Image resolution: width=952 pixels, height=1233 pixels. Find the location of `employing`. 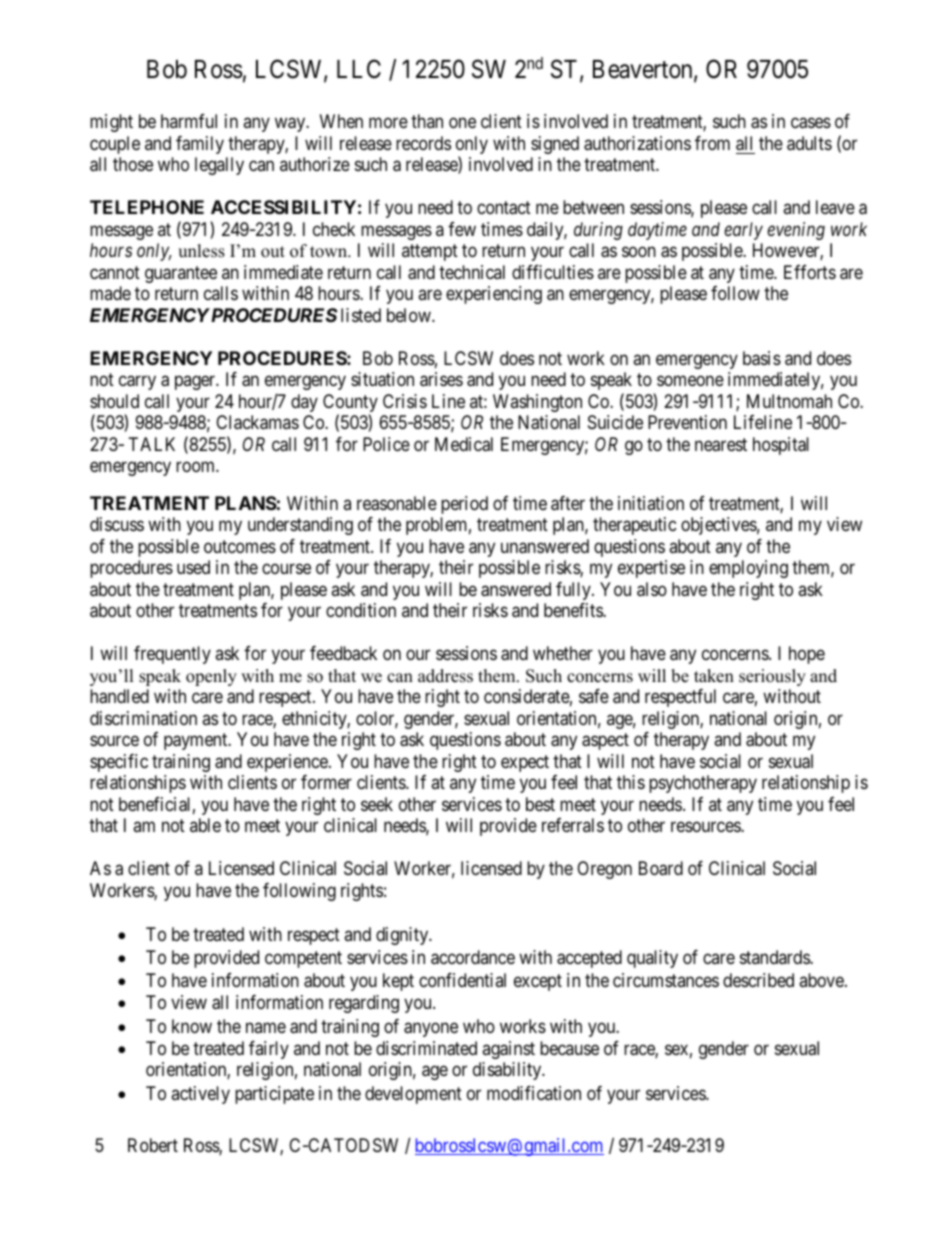

employing is located at coordinates (748, 569).
